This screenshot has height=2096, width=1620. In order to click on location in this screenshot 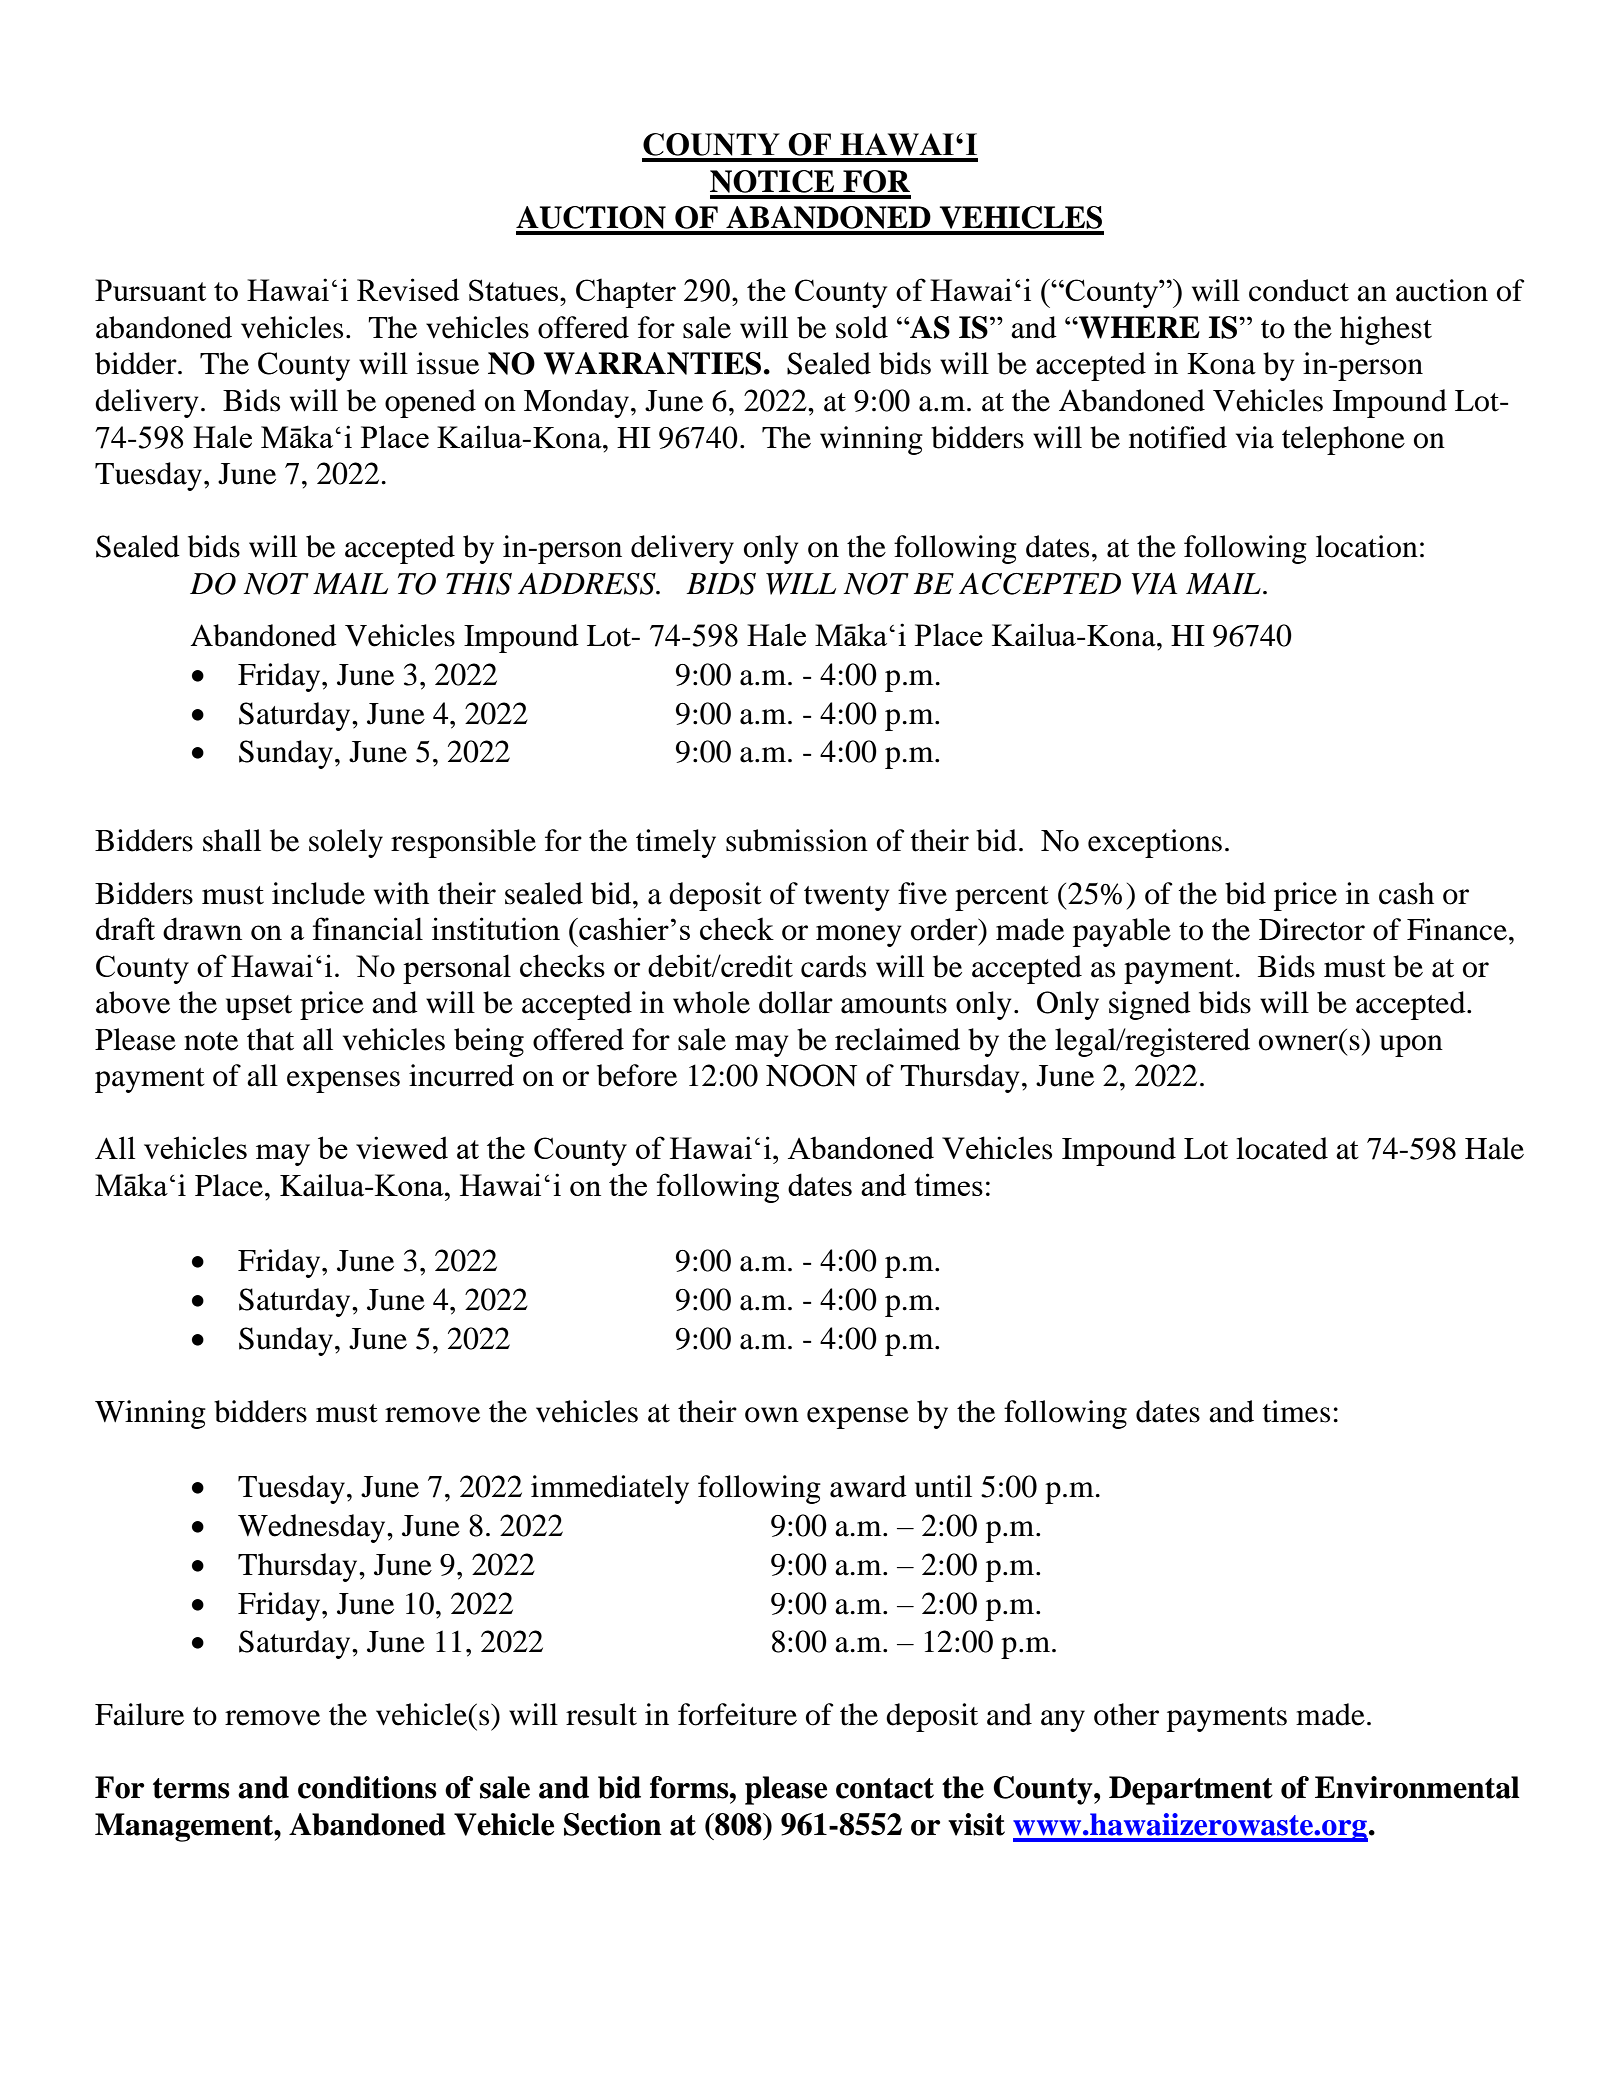, I will do `click(1367, 546)`.
